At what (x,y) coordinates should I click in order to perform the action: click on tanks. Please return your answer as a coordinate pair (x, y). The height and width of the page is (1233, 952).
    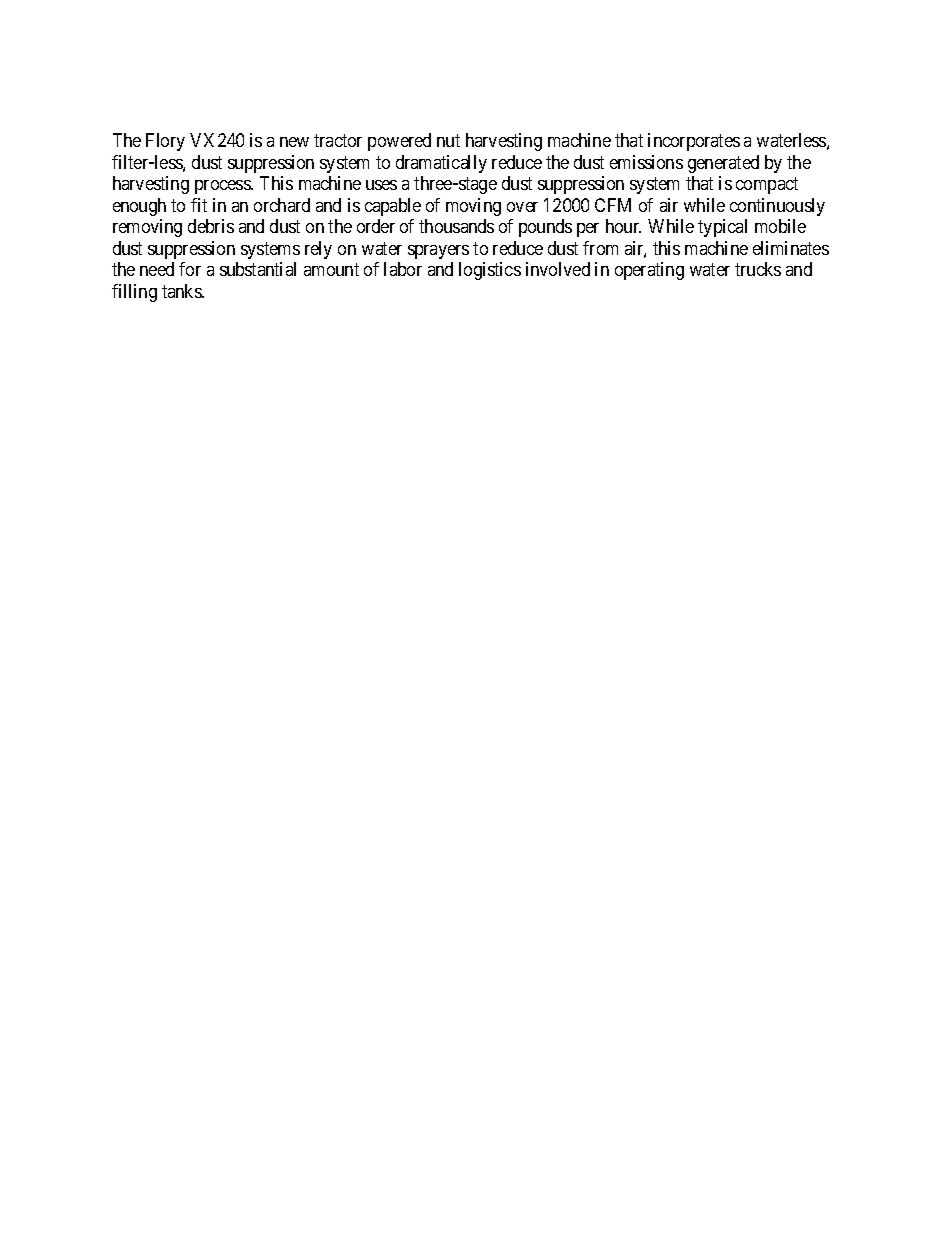
    Looking at the image, I should click on (182, 291).
